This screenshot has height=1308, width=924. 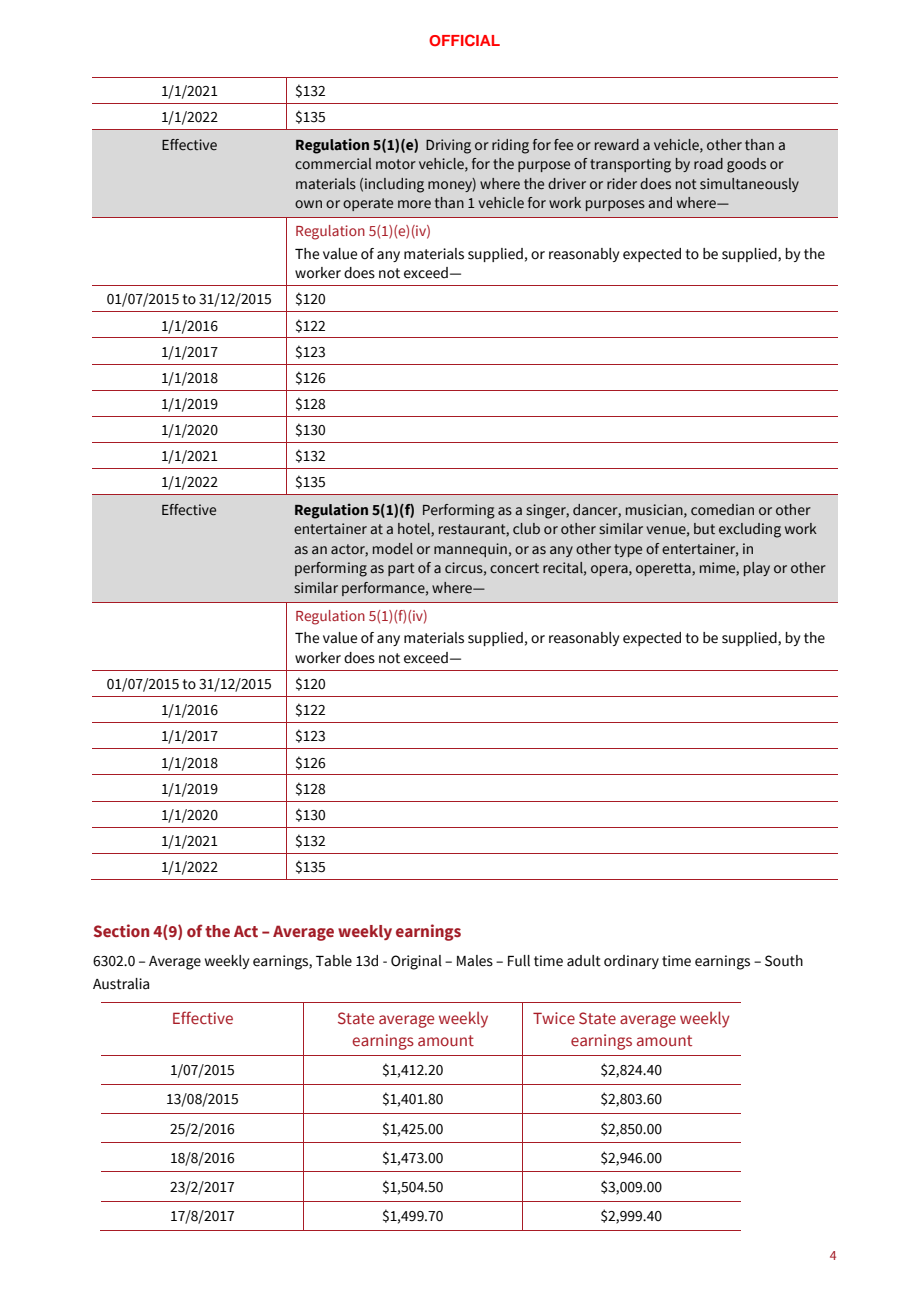 What do you see at coordinates (470, 550) in the screenshot?
I see `mannequin` at bounding box center [470, 550].
